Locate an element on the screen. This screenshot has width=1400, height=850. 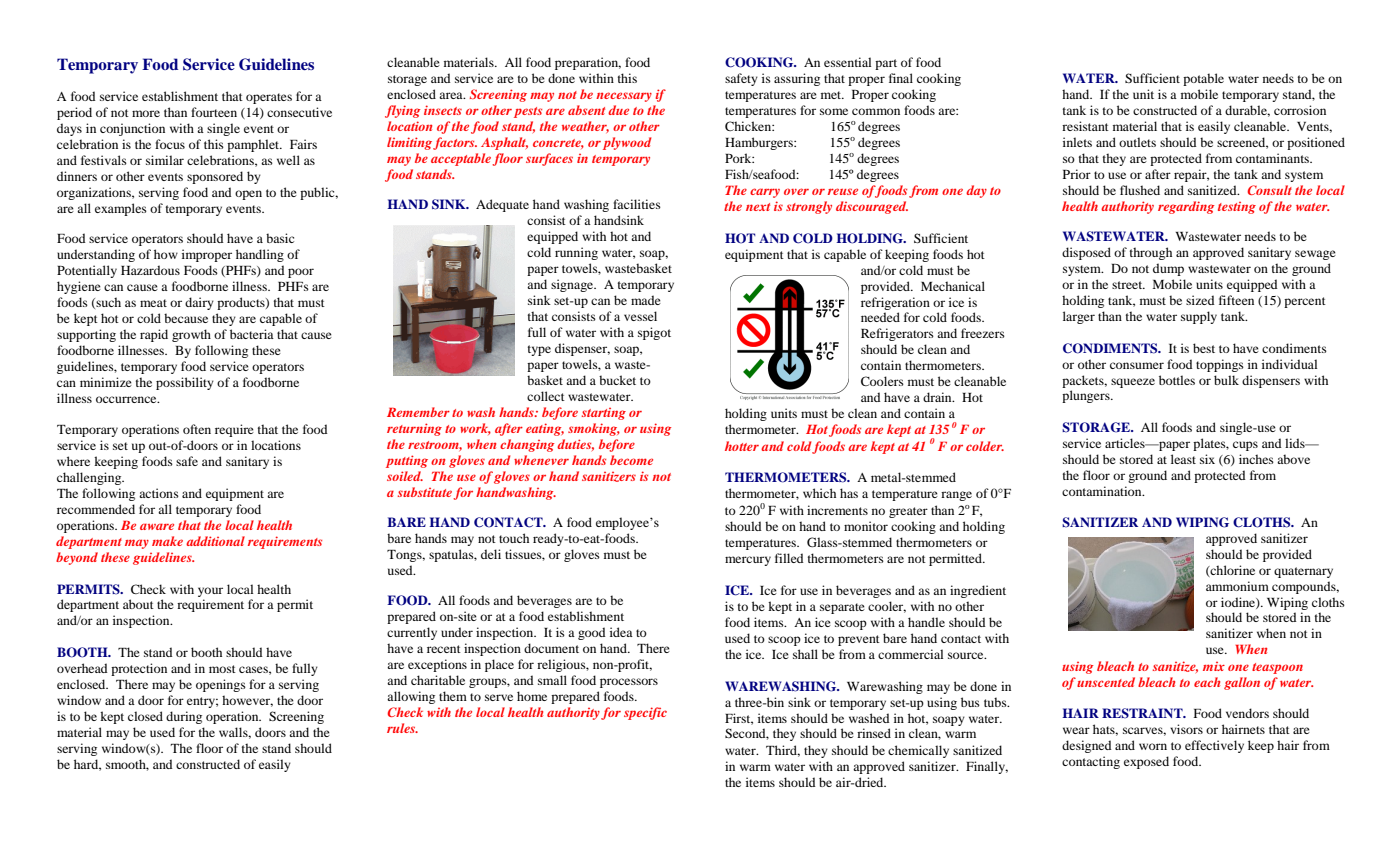
necessary is located at coordinates (624, 97).
